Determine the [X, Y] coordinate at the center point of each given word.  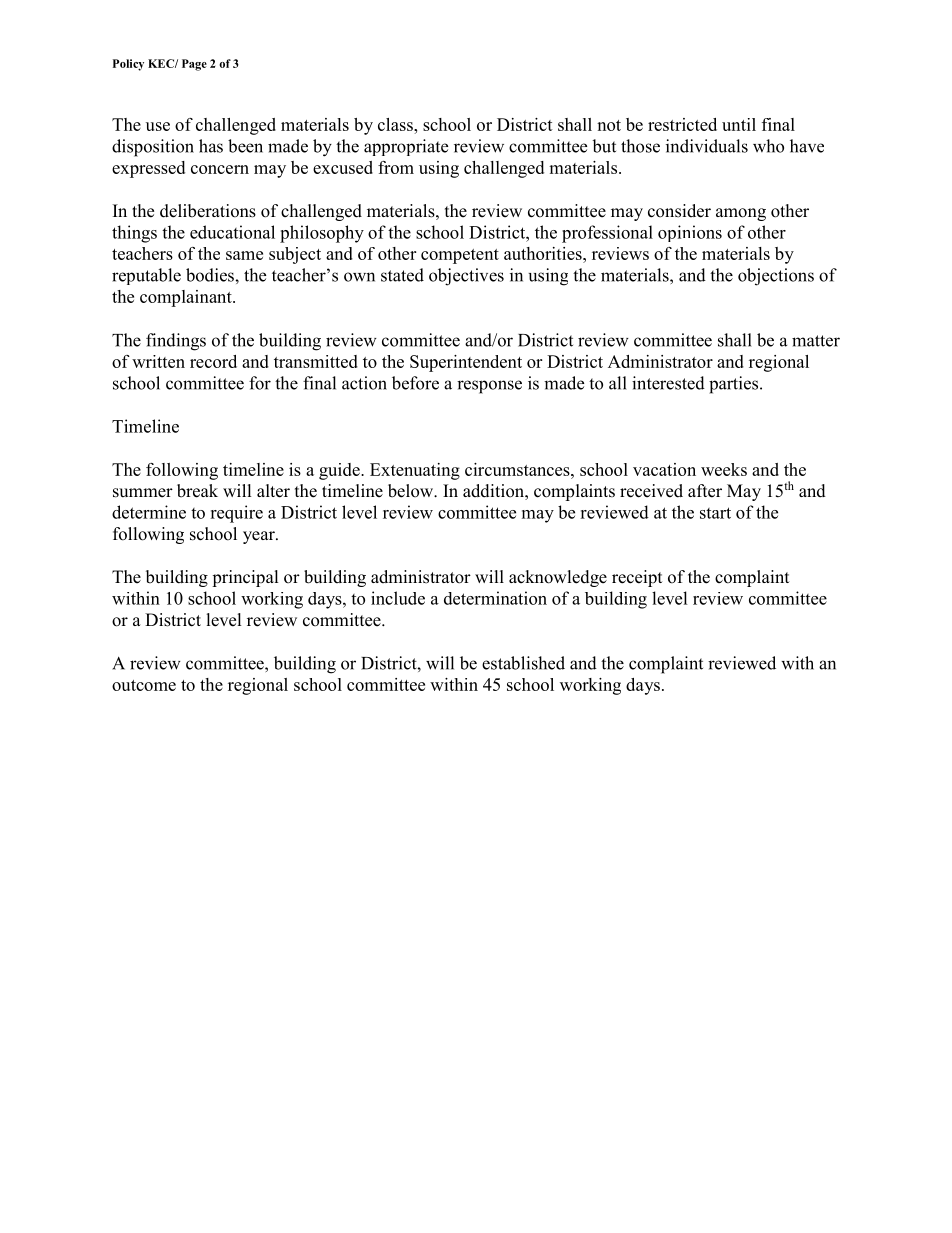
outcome [144, 685]
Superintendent [466, 363]
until [739, 124]
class [396, 124]
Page [194, 65]
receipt [637, 578]
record [213, 361]
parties [735, 385]
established [523, 663]
